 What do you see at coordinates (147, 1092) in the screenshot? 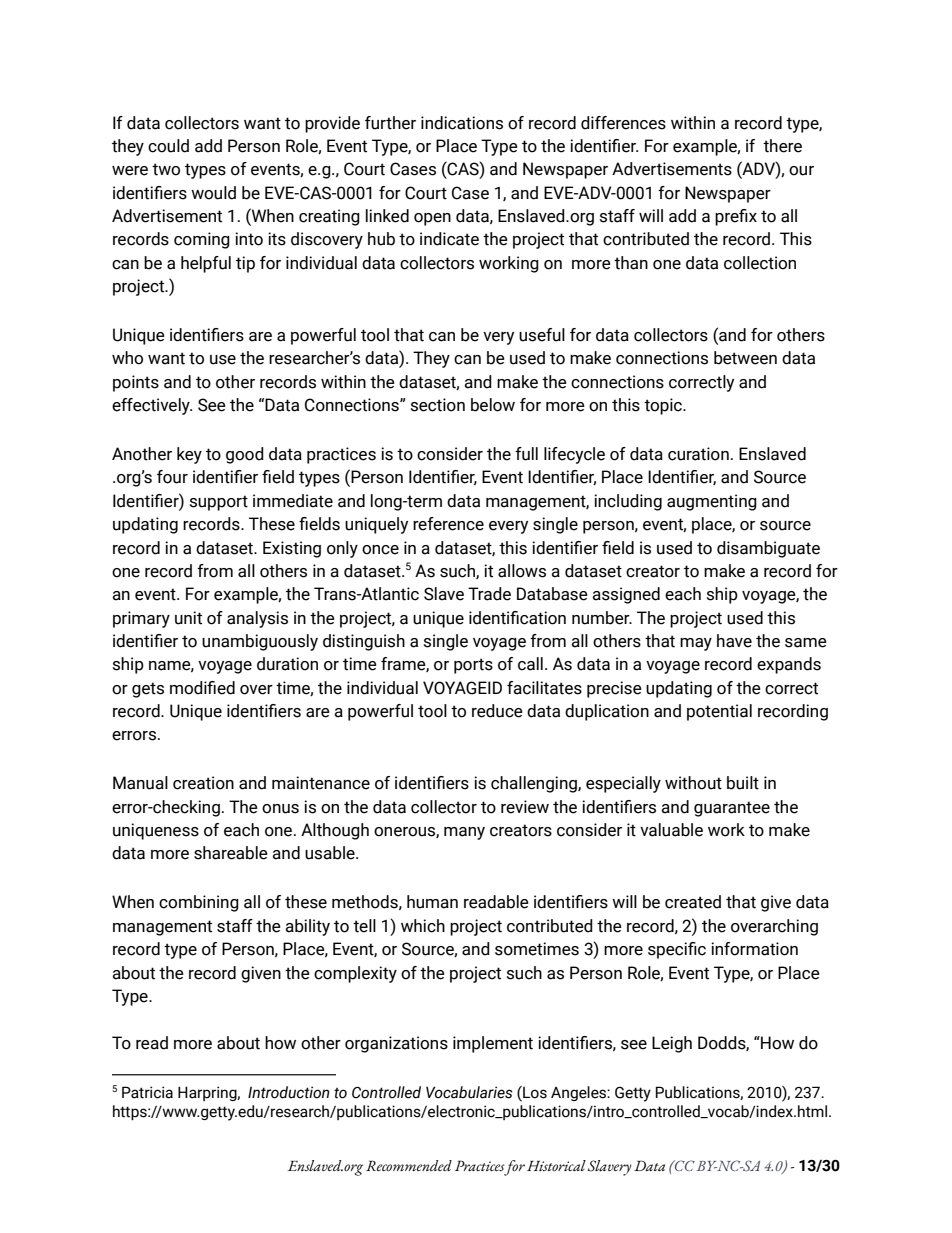
I see `Patricia` at bounding box center [147, 1092].
